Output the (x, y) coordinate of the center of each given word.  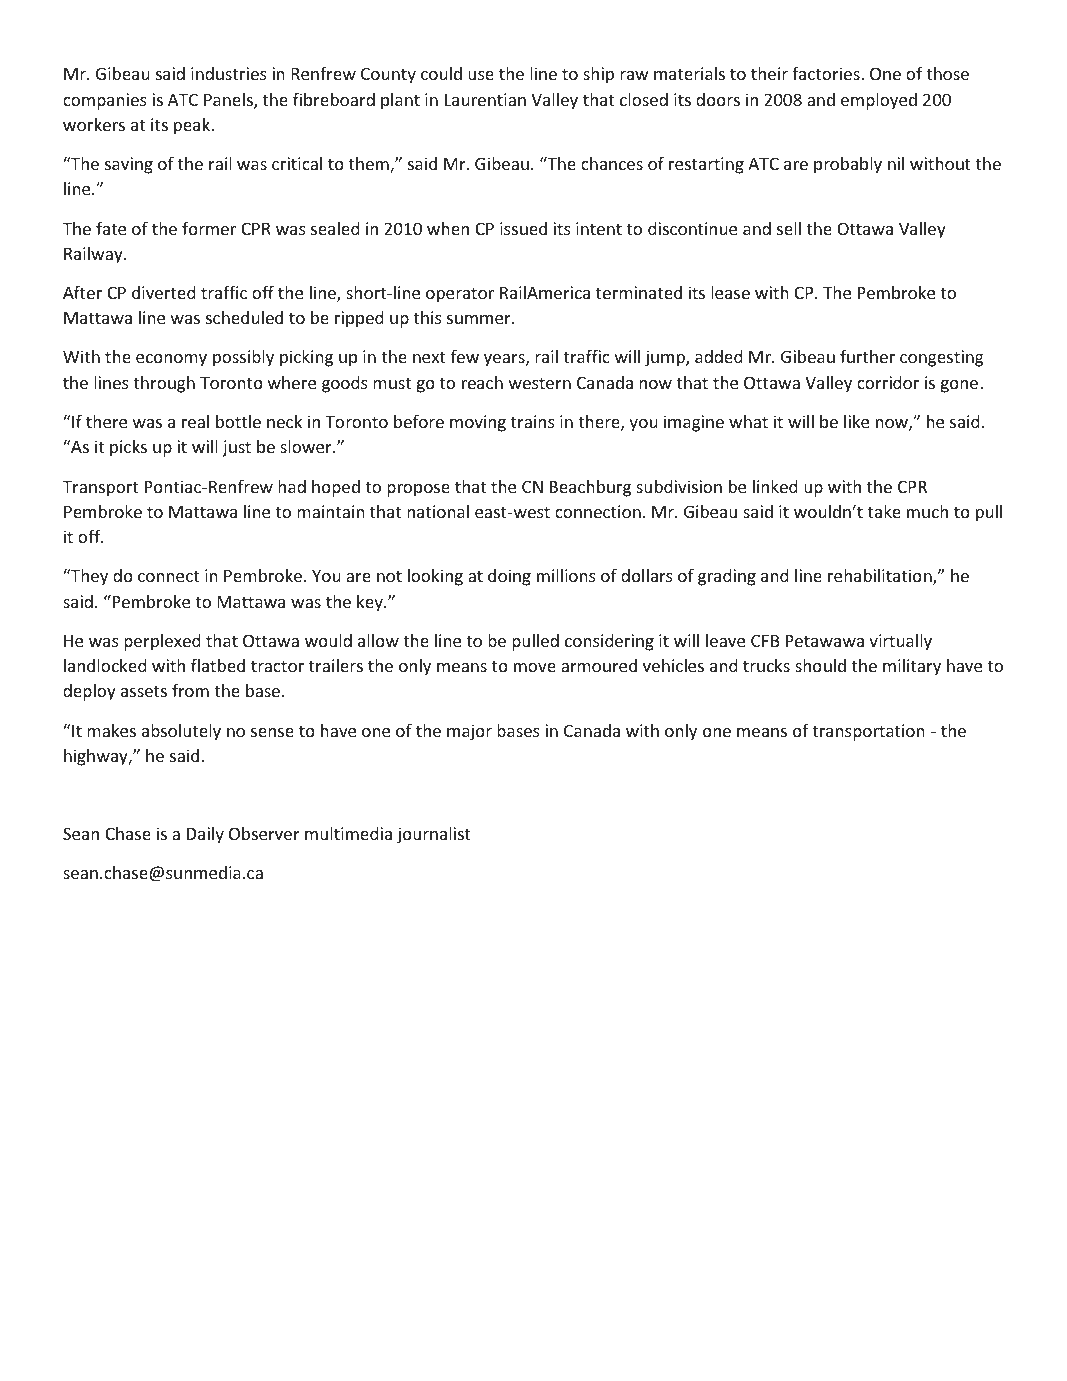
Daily (205, 835)
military (912, 667)
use (481, 75)
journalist (434, 835)
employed (879, 101)
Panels (229, 101)
